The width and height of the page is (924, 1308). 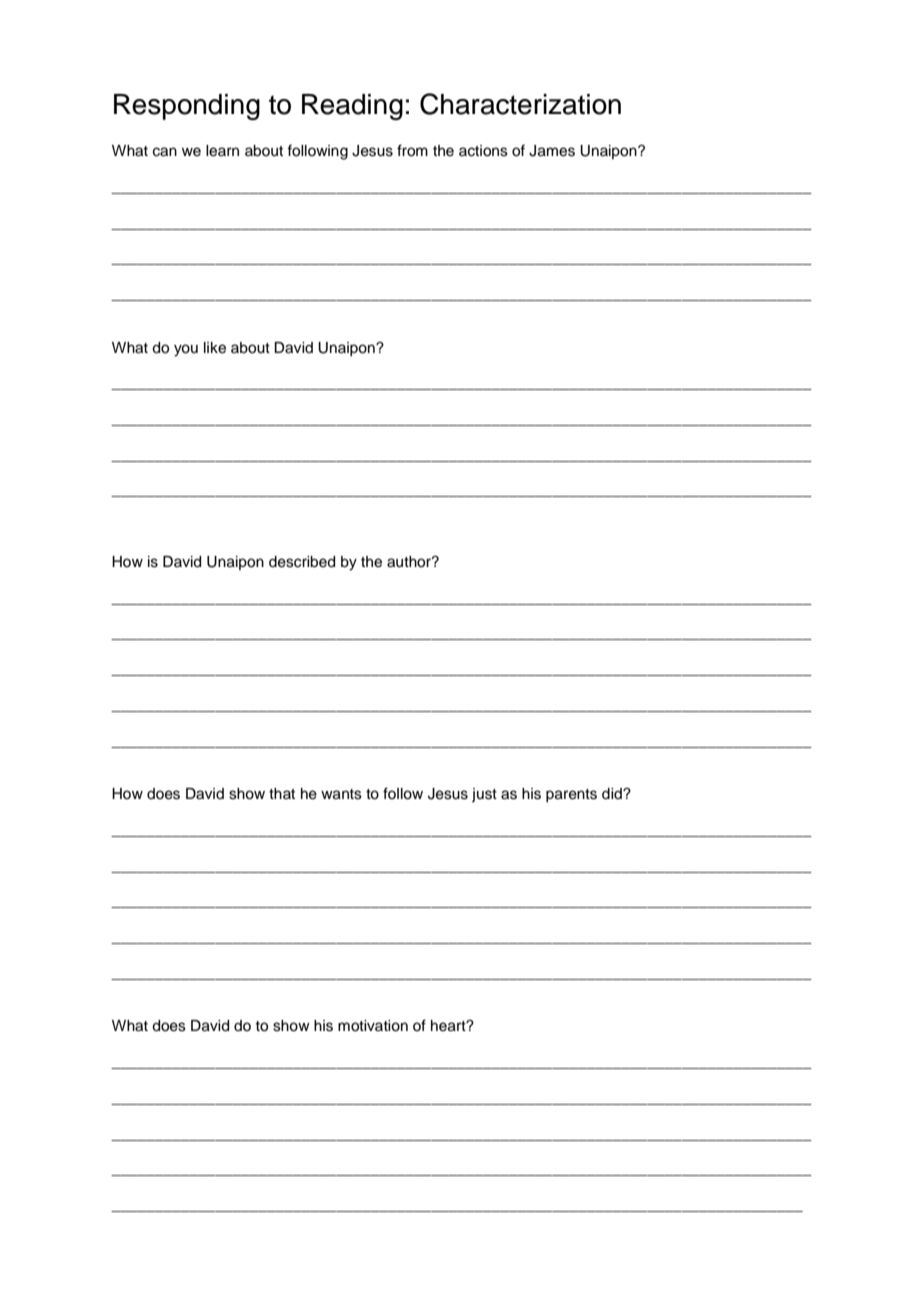 I want to click on you, so click(x=186, y=350).
